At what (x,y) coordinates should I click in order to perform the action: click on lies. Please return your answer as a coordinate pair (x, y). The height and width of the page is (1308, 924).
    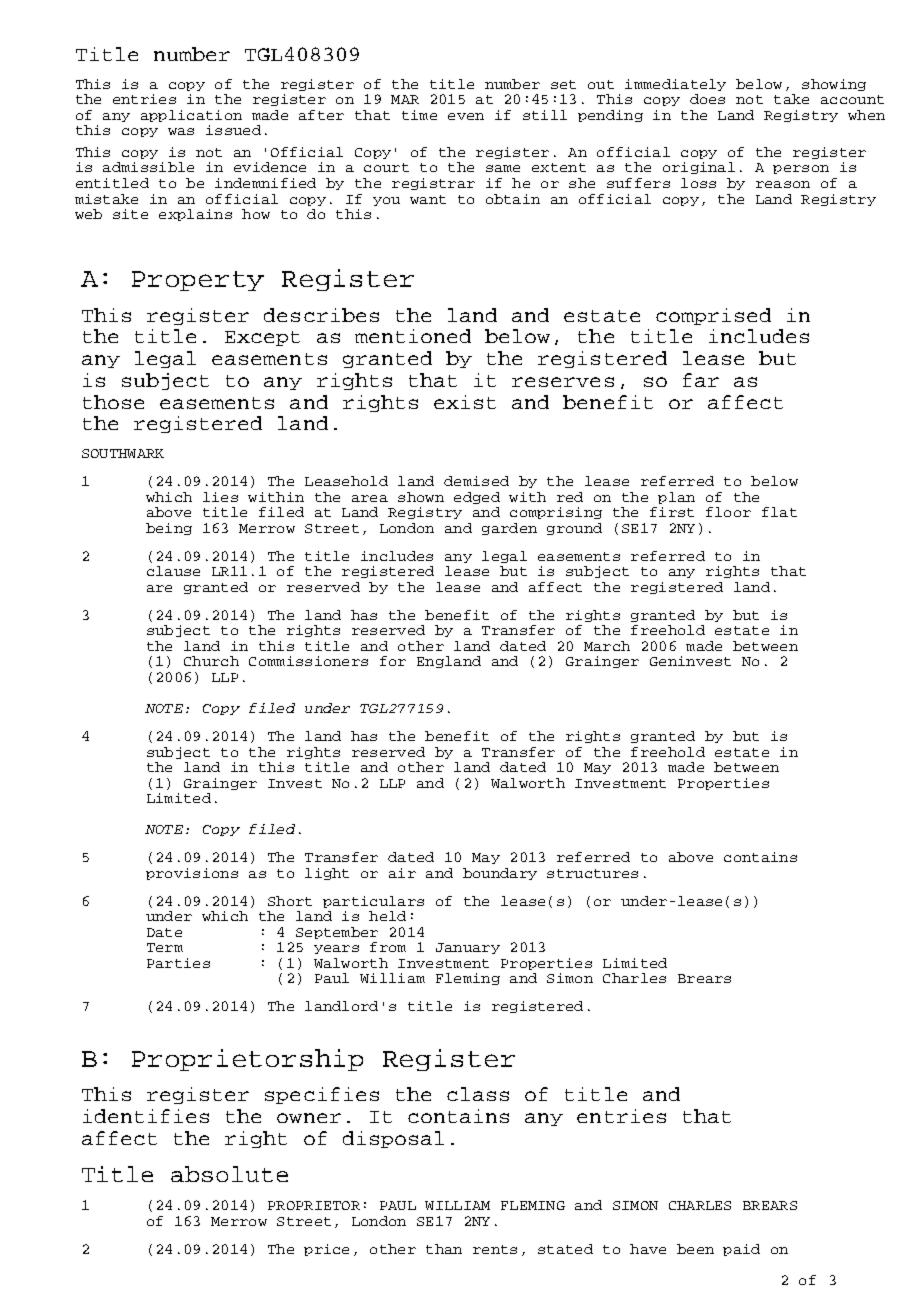
    Looking at the image, I should click on (220, 497).
